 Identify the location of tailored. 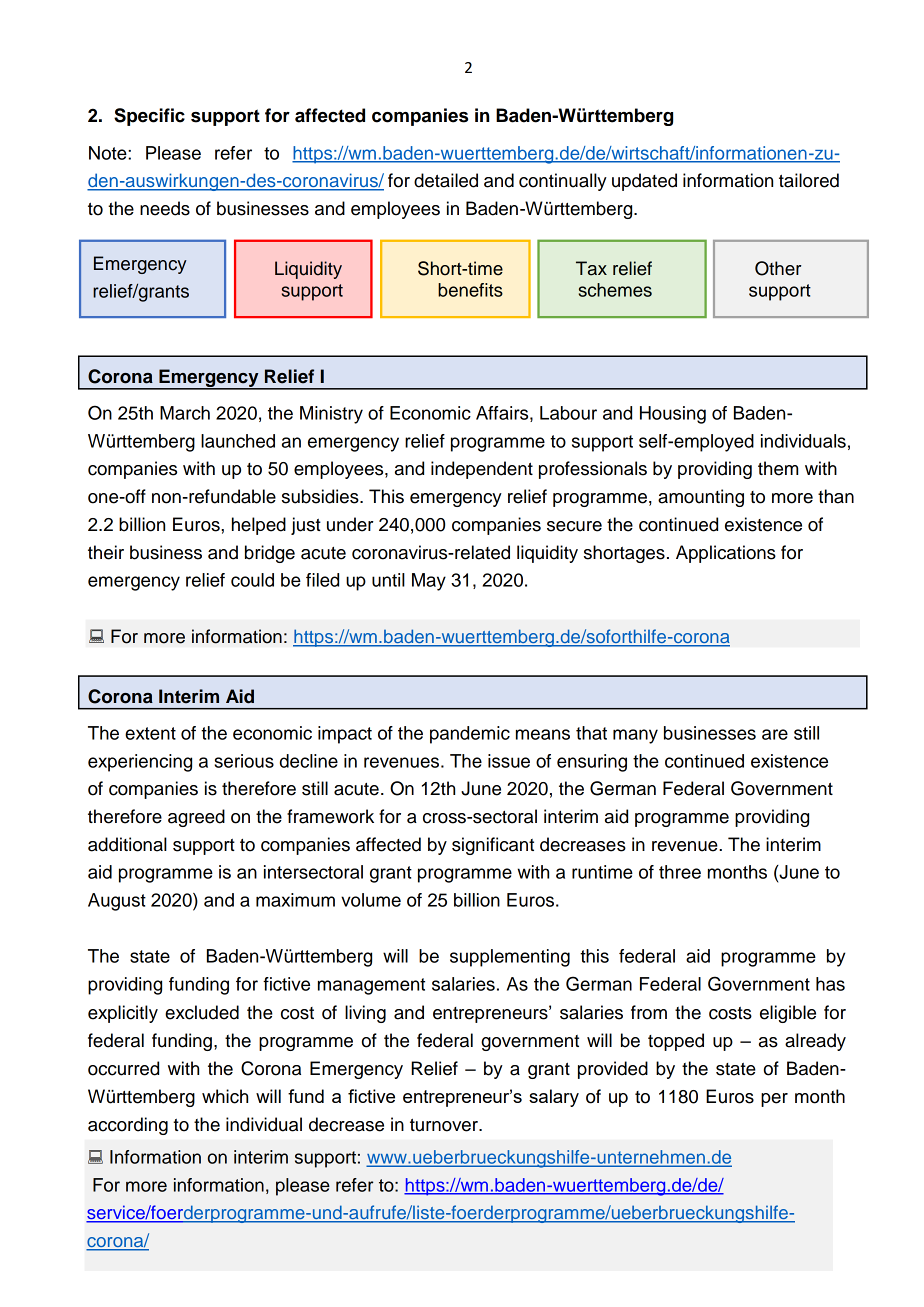
(809, 180).
